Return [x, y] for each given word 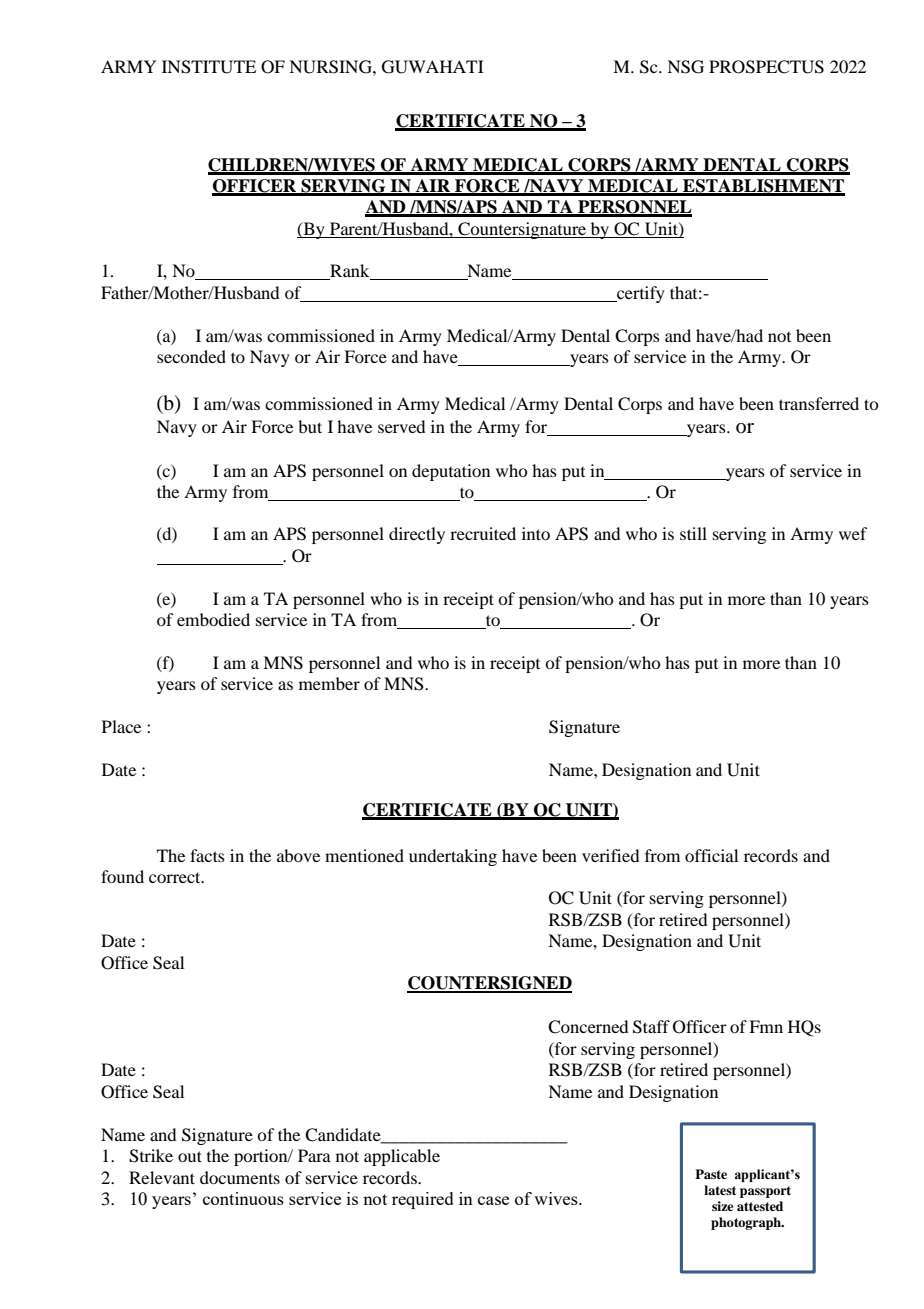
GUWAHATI [433, 67]
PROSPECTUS [766, 67]
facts [207, 855]
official [711, 855]
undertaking [453, 857]
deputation [451, 472]
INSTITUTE [209, 67]
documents [240, 1177]
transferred [819, 403]
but [310, 426]
